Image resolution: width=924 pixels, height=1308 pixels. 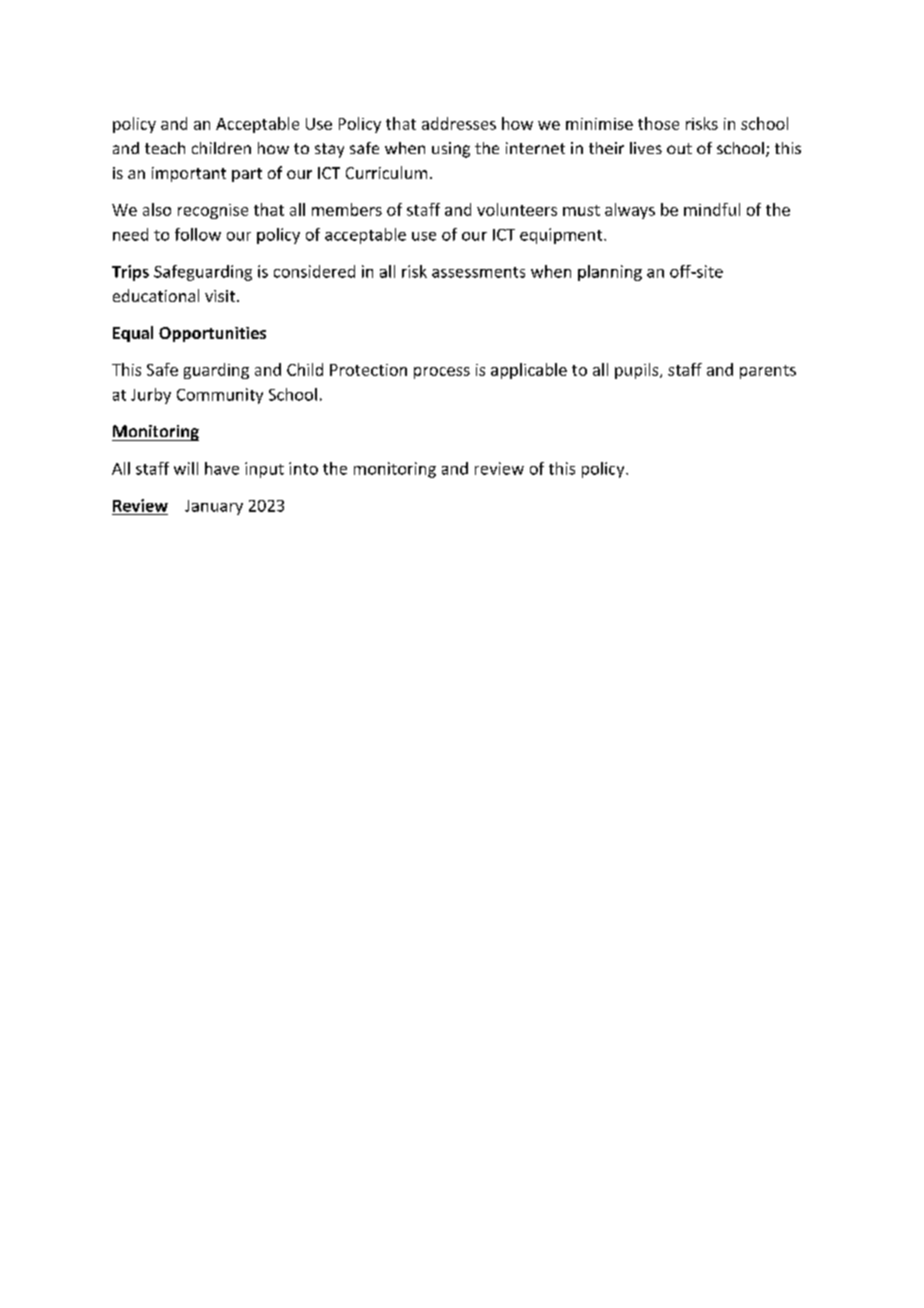 What do you see at coordinates (303, 468) in the screenshot?
I see `into` at bounding box center [303, 468].
